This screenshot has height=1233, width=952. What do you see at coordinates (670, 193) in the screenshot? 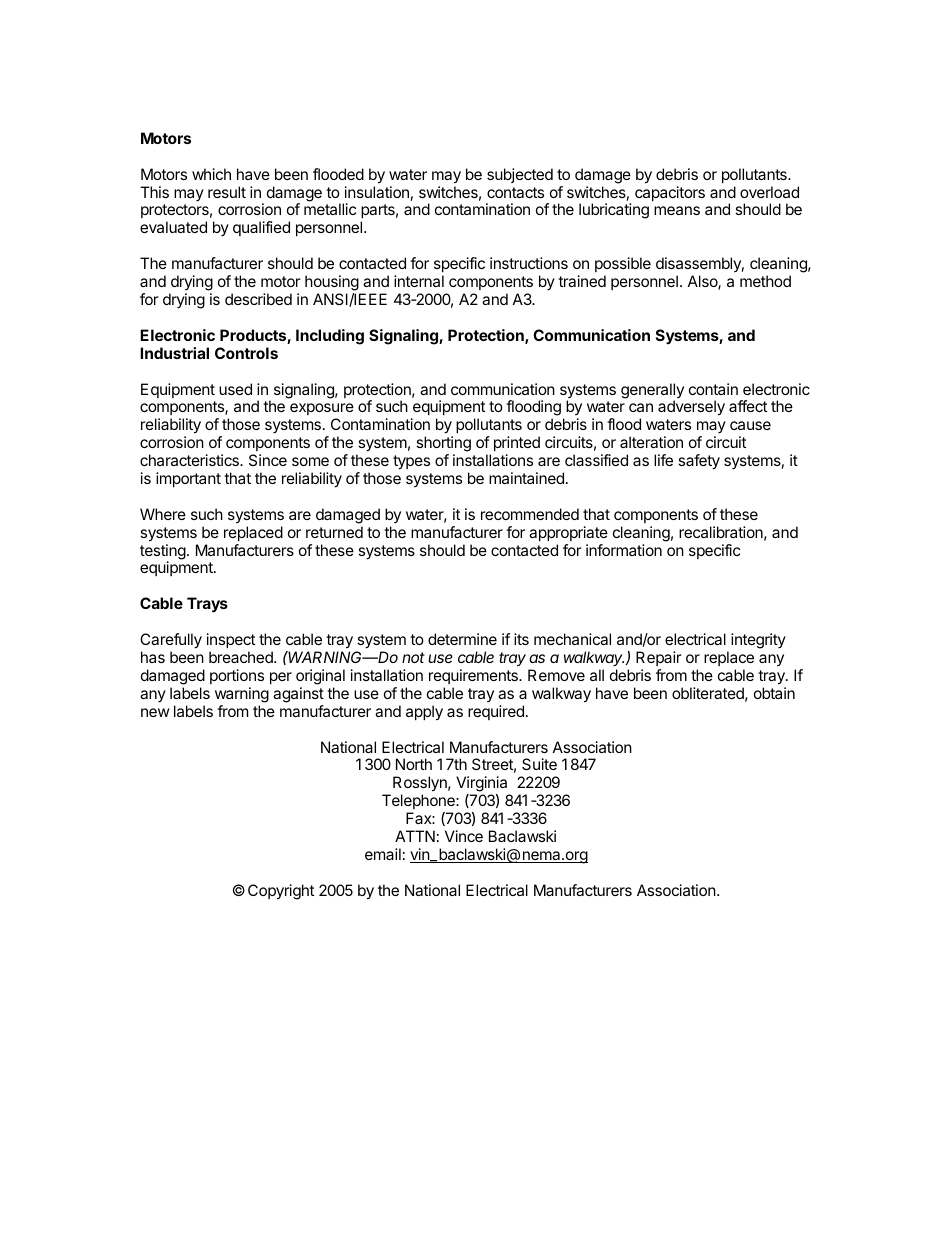
I see `capacitors` at bounding box center [670, 193].
